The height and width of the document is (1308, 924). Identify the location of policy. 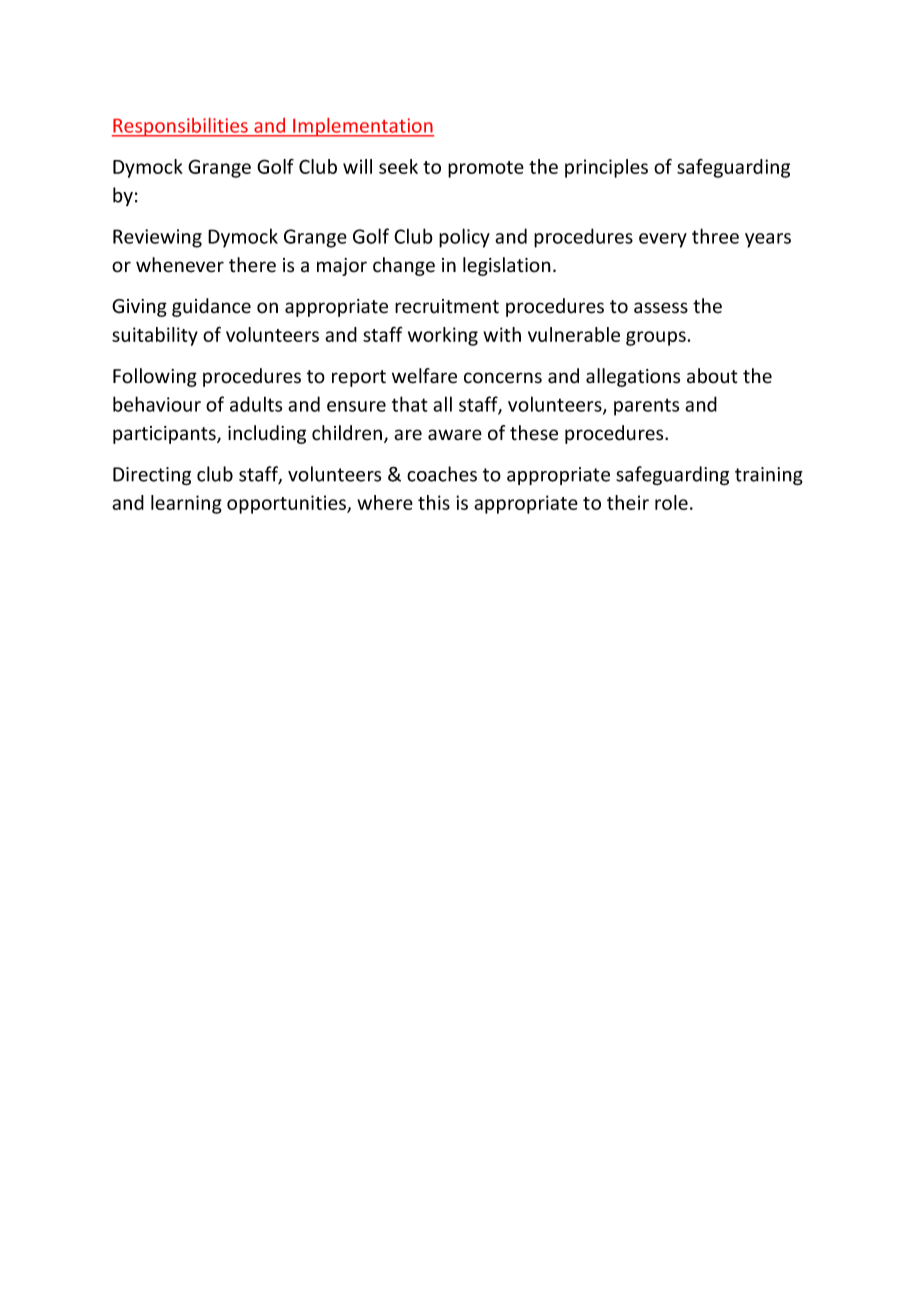
(464, 238).
